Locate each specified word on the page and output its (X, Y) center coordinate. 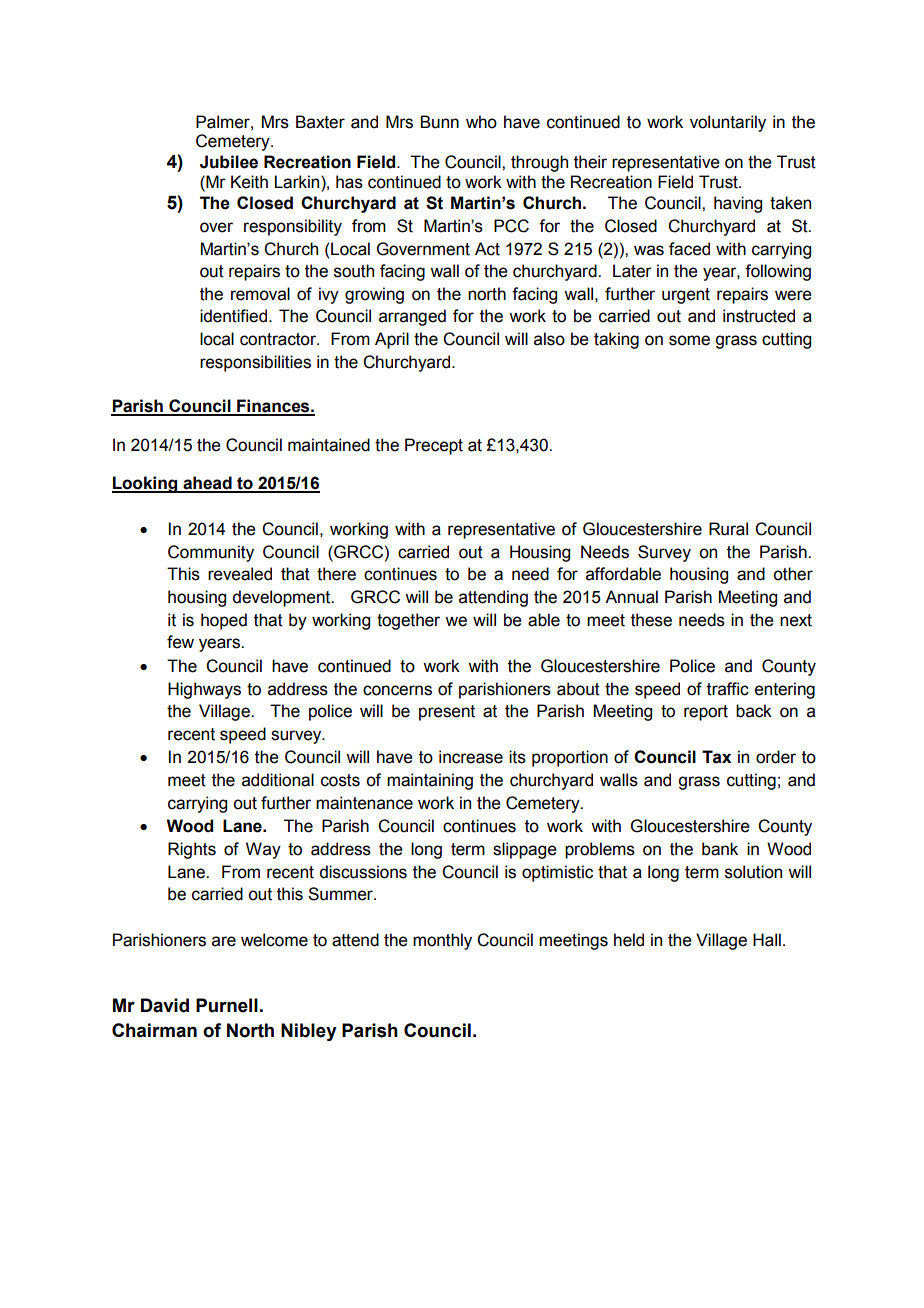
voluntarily (728, 123)
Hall (767, 940)
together (408, 621)
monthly (442, 941)
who (481, 122)
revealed (240, 574)
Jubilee (229, 162)
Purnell (227, 1005)
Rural (728, 529)
